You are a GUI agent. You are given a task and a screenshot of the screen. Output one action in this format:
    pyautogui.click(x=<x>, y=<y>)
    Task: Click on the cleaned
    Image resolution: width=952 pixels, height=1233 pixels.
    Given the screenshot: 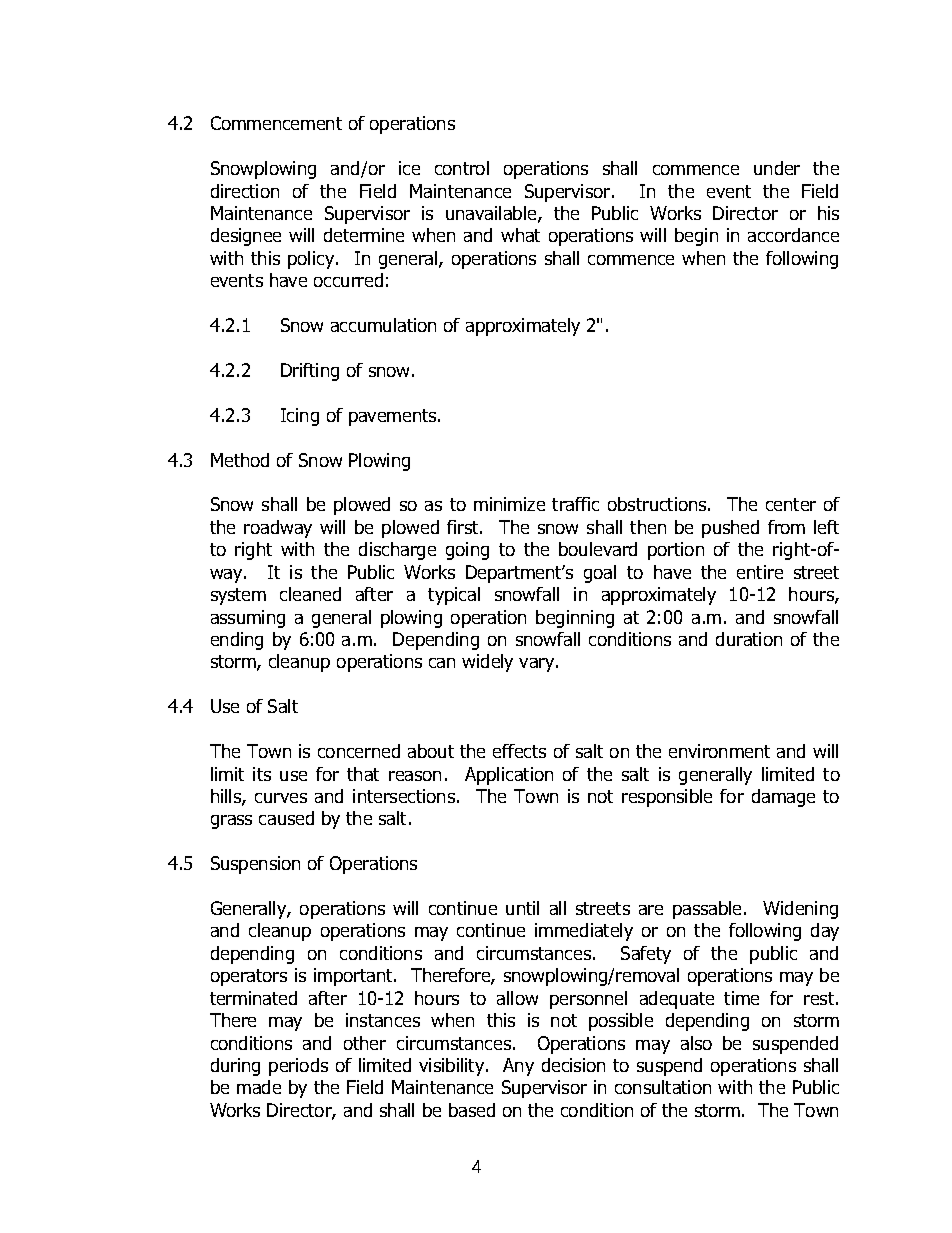 What is the action you would take?
    pyautogui.click(x=310, y=594)
